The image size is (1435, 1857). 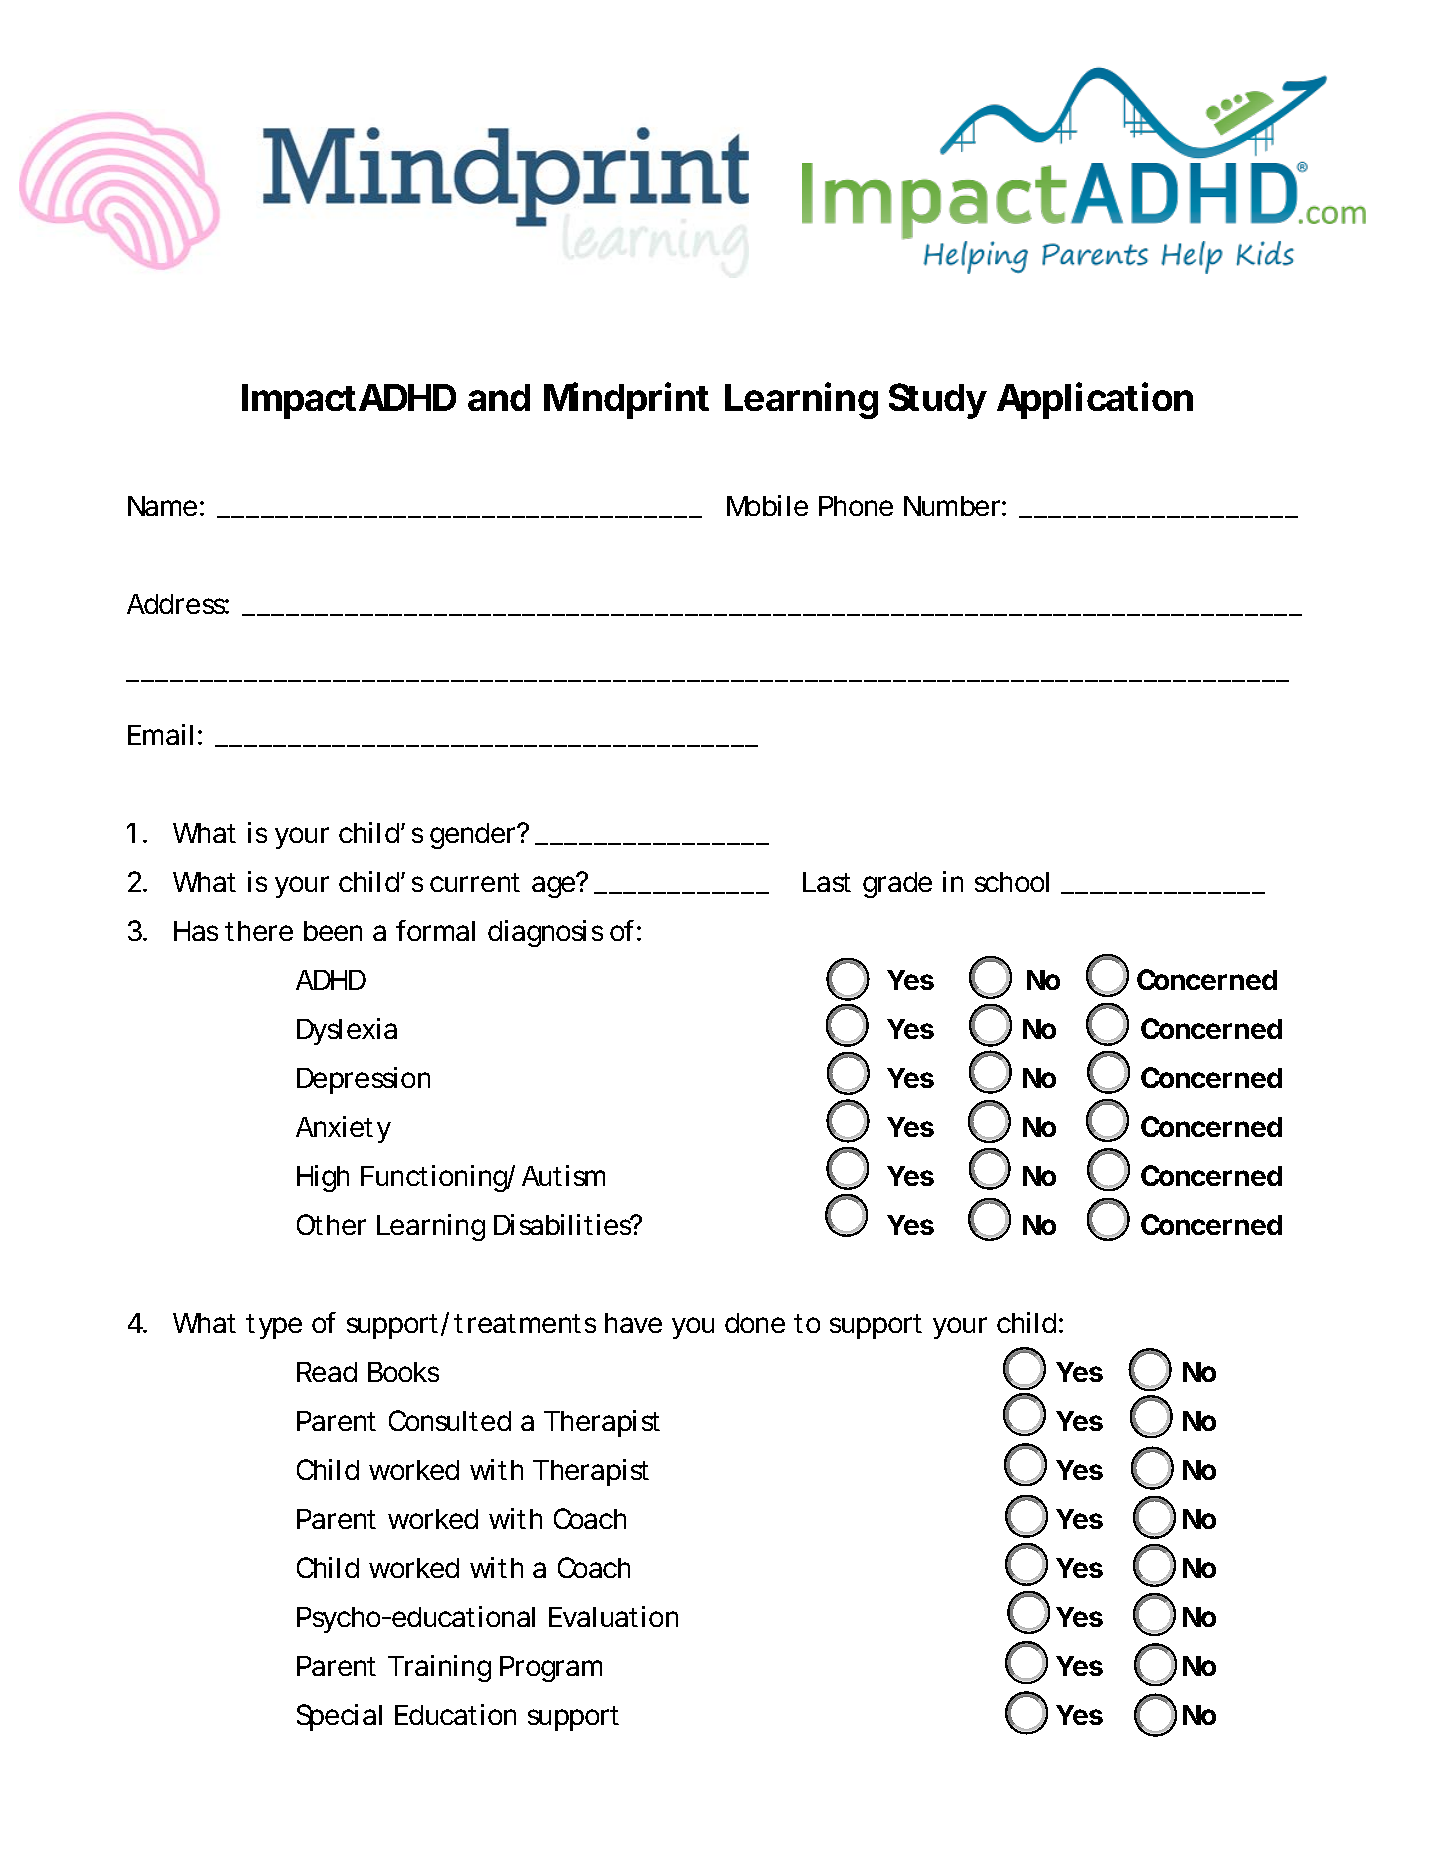 What do you see at coordinates (472, 836) in the image?
I see `gender` at bounding box center [472, 836].
